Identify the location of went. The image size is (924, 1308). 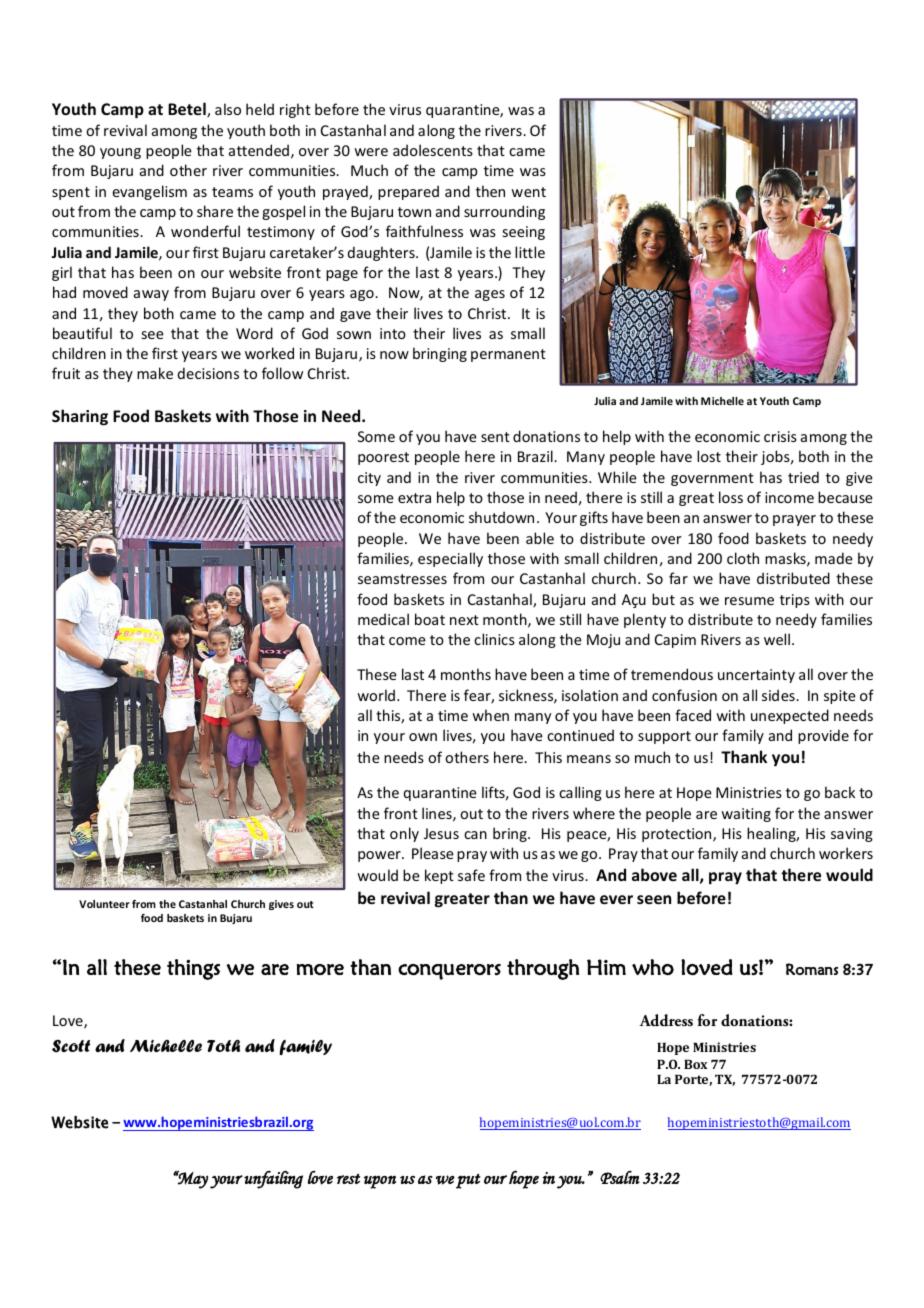
(528, 192).
